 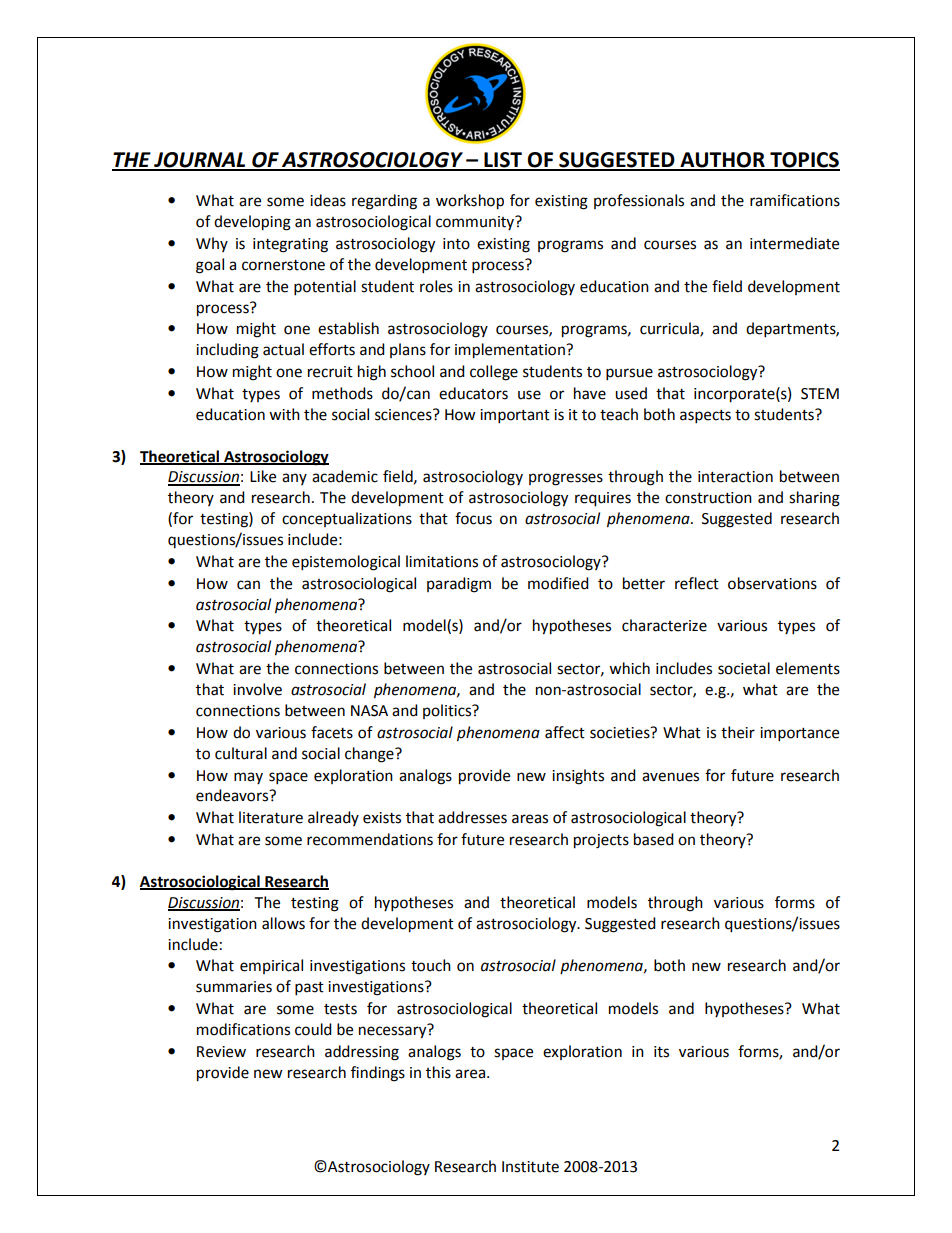 I want to click on Review, so click(x=221, y=1052).
